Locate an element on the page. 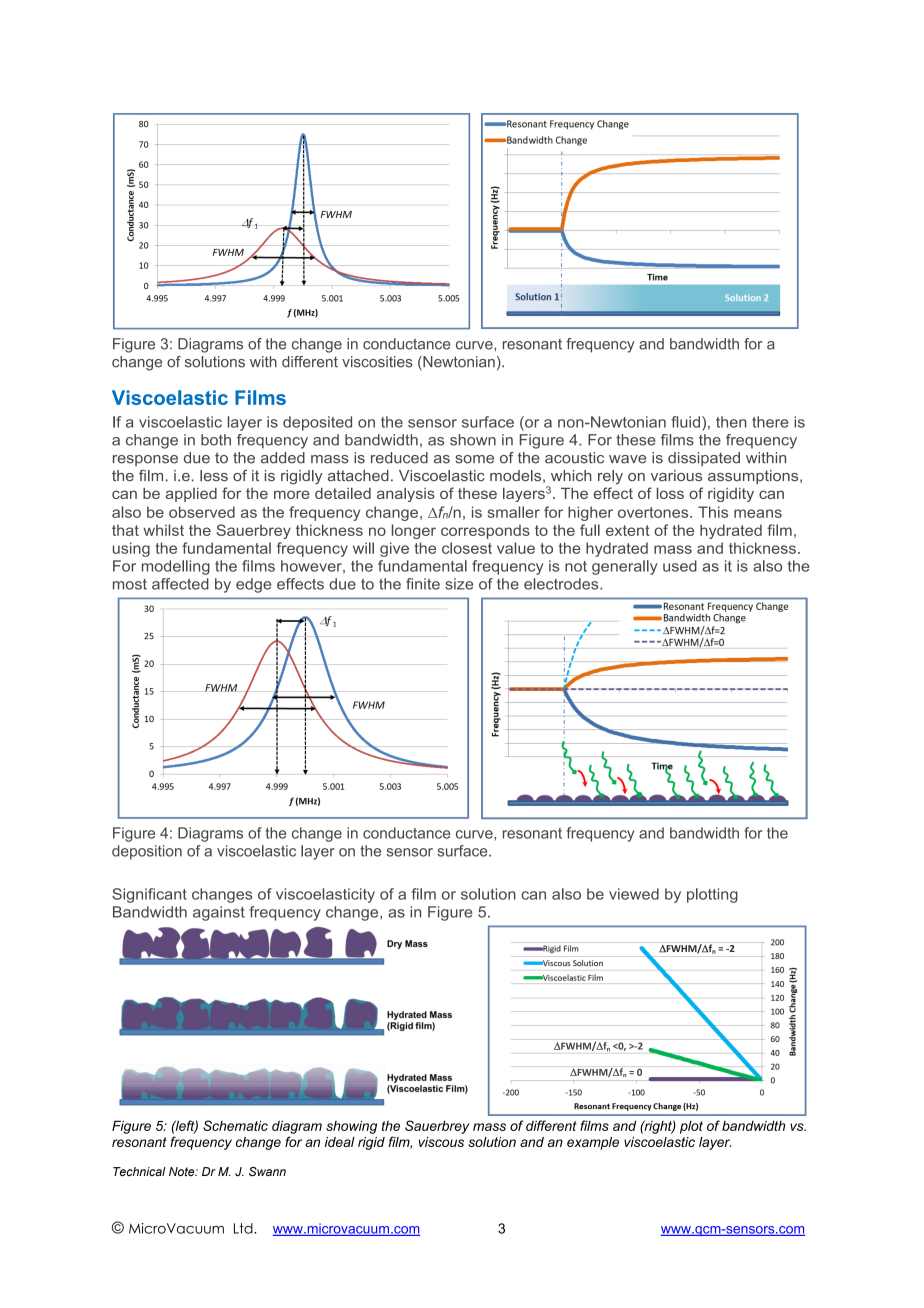 The width and height of the document is (924, 1308). viewed is located at coordinates (634, 894).
